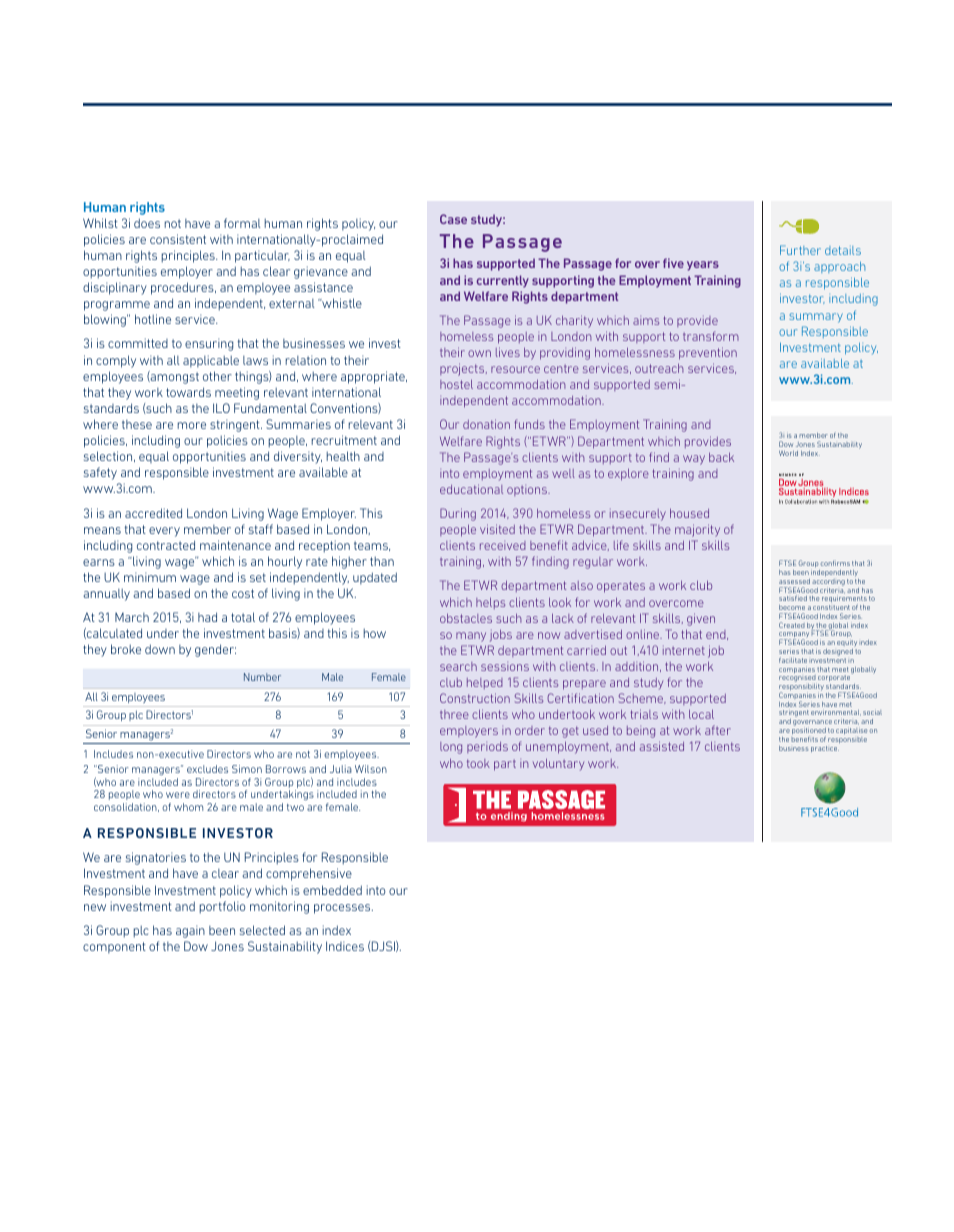 This screenshot has width=954, height=1232. What do you see at coordinates (490, 603) in the screenshot?
I see `helps` at bounding box center [490, 603].
